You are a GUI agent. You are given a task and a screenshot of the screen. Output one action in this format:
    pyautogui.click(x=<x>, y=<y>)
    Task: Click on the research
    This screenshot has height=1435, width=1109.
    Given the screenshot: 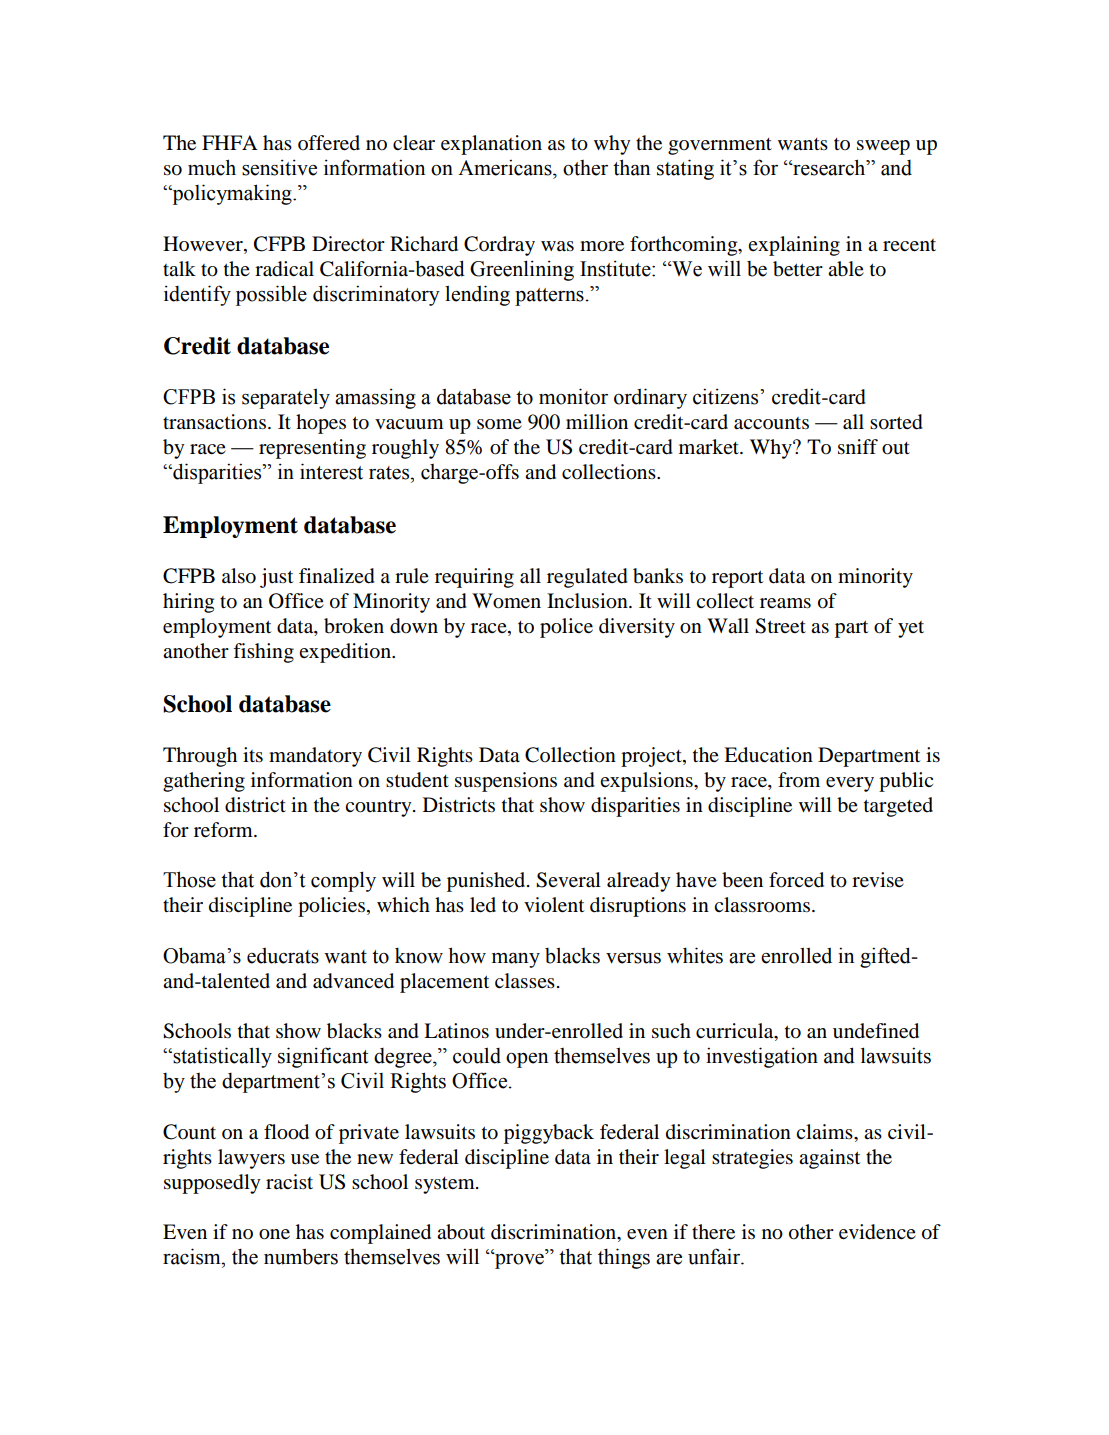 What is the action you would take?
    pyautogui.click(x=829, y=167)
